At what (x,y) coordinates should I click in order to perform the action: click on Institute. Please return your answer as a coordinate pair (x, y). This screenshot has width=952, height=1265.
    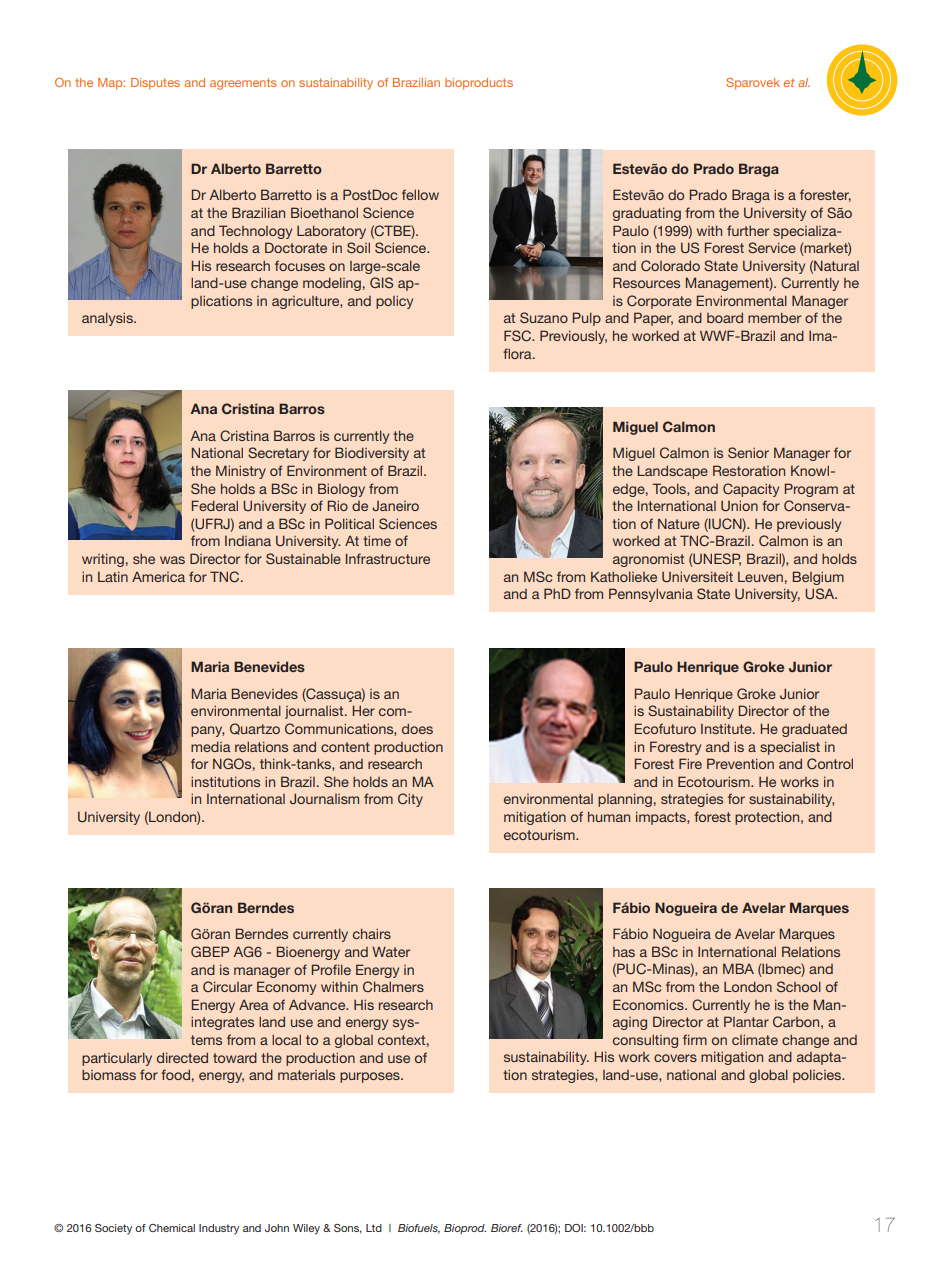
    Looking at the image, I should click on (727, 728).
